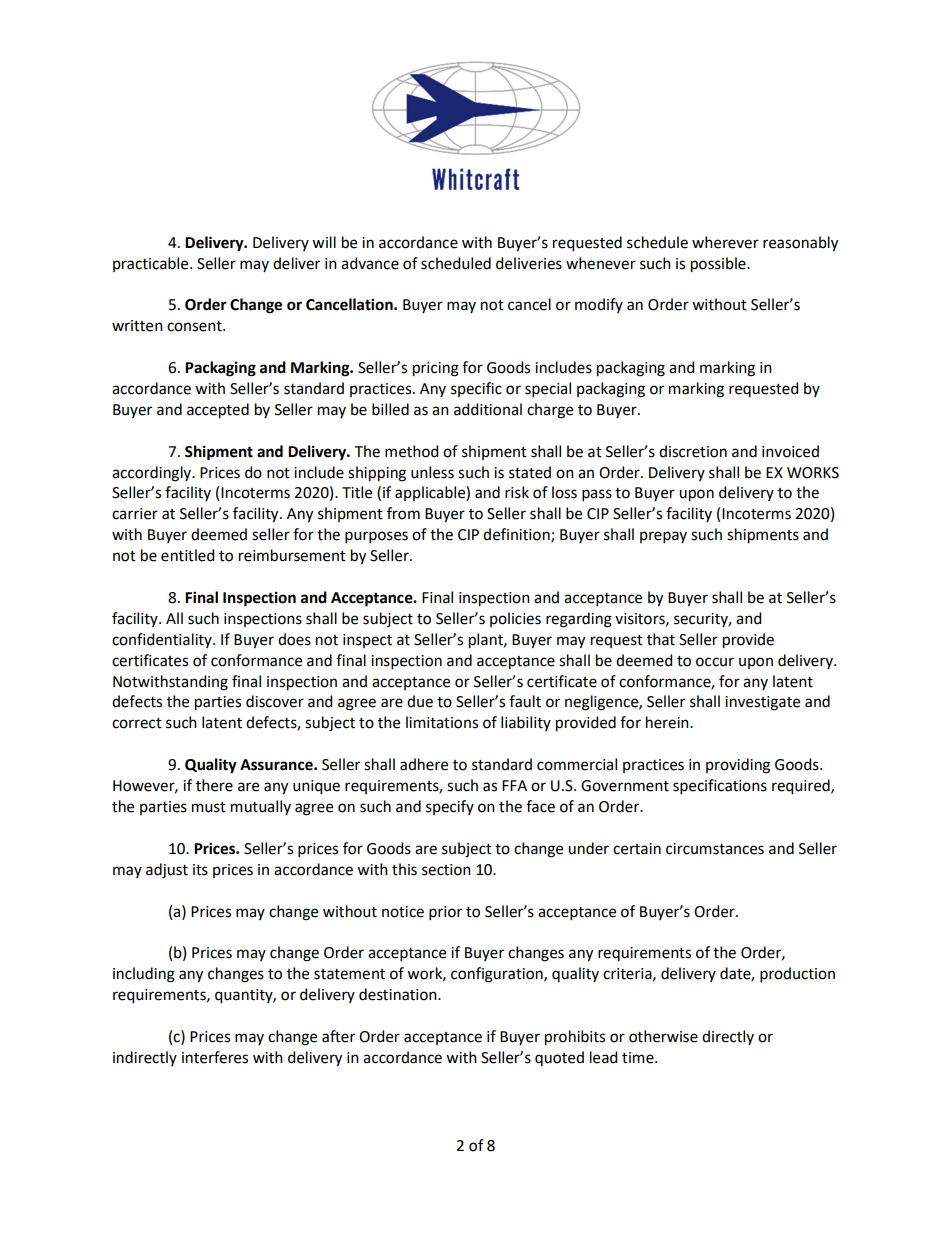 This document has width=952, height=1233. I want to click on confidentiality, so click(163, 640).
